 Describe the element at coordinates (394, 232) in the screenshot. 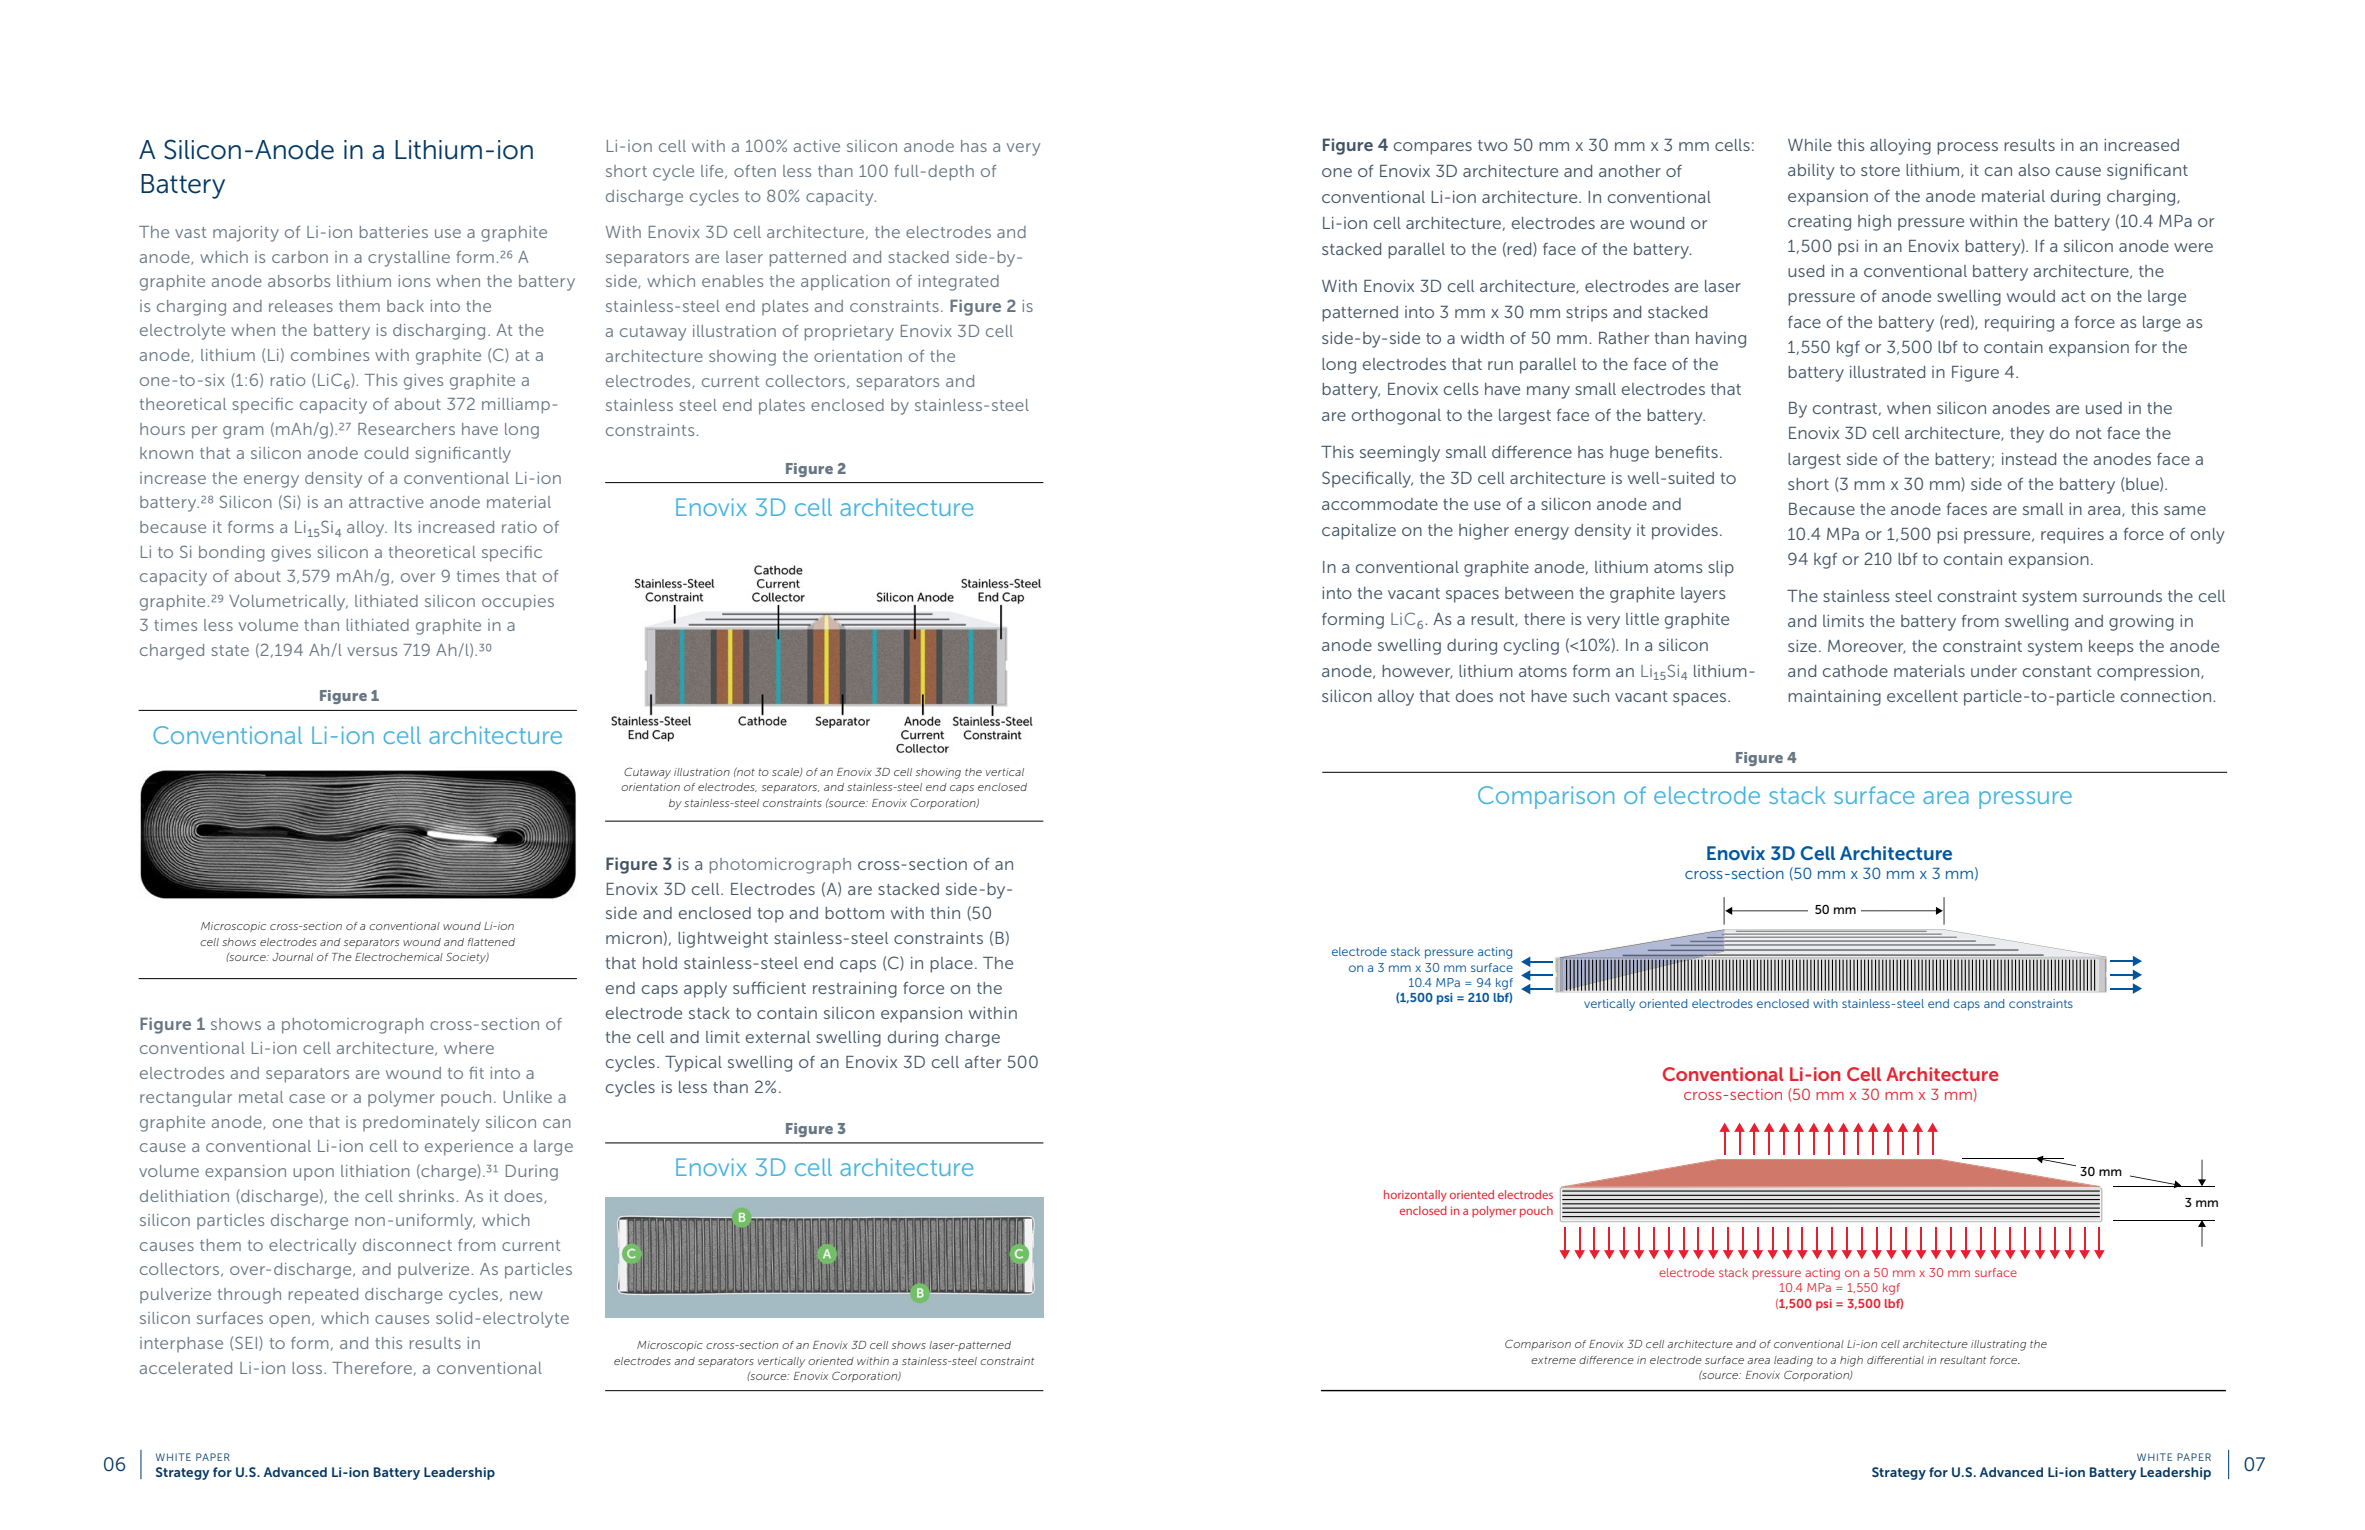

I see `batteries` at that location.
